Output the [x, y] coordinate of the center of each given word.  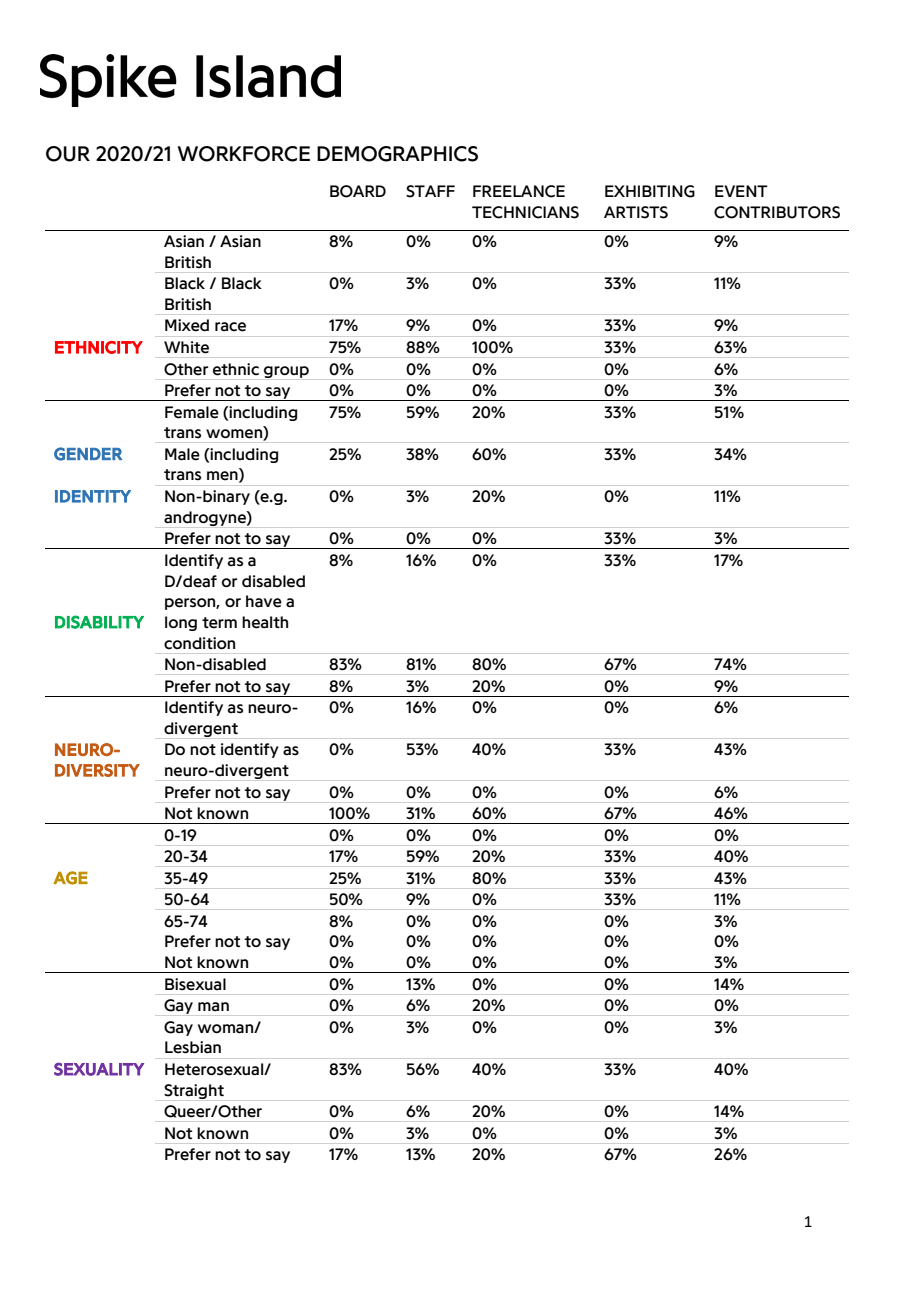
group [286, 373]
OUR [68, 154]
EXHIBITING [650, 191]
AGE [70, 878]
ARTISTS [636, 212]
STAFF [430, 191]
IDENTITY [93, 496]
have [264, 601]
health [265, 622]
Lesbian [193, 1047]
